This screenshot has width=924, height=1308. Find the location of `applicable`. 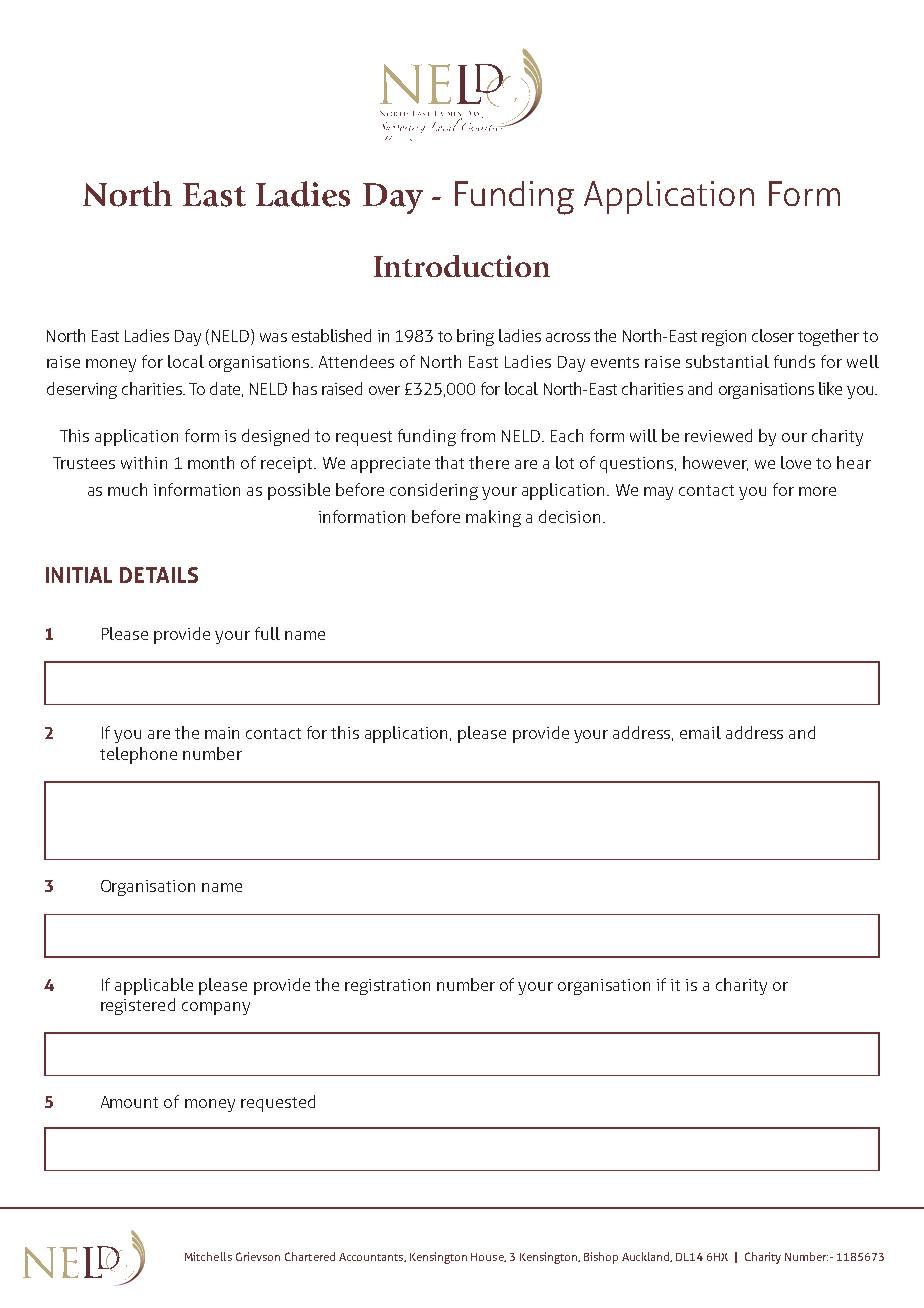

applicable is located at coordinates (154, 986).
